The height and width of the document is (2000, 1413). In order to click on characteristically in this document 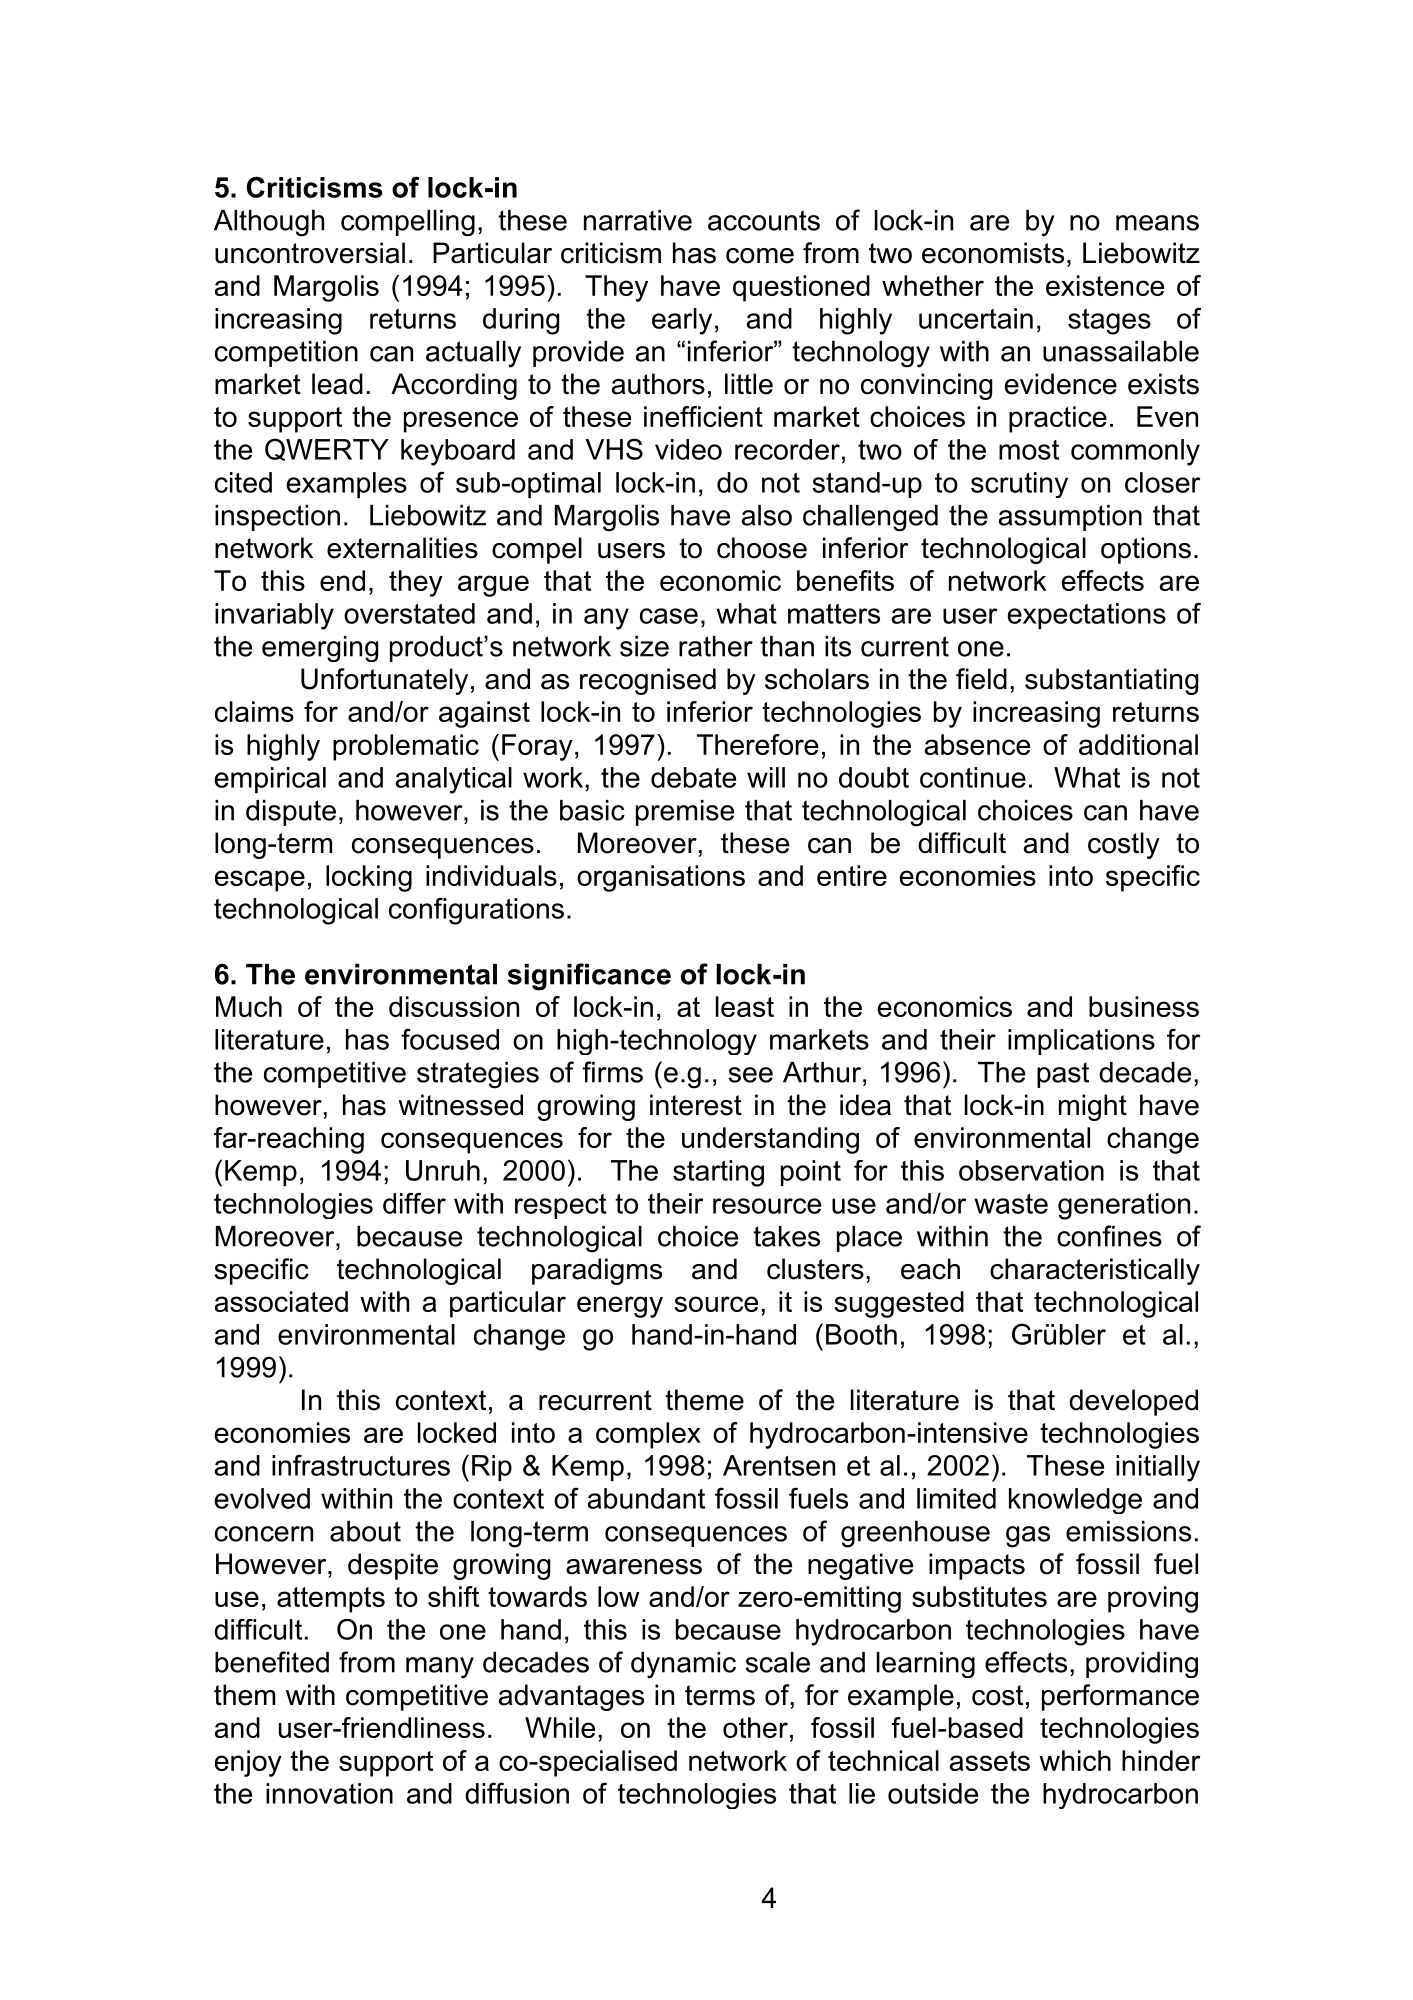, I will do `click(1095, 1271)`.
